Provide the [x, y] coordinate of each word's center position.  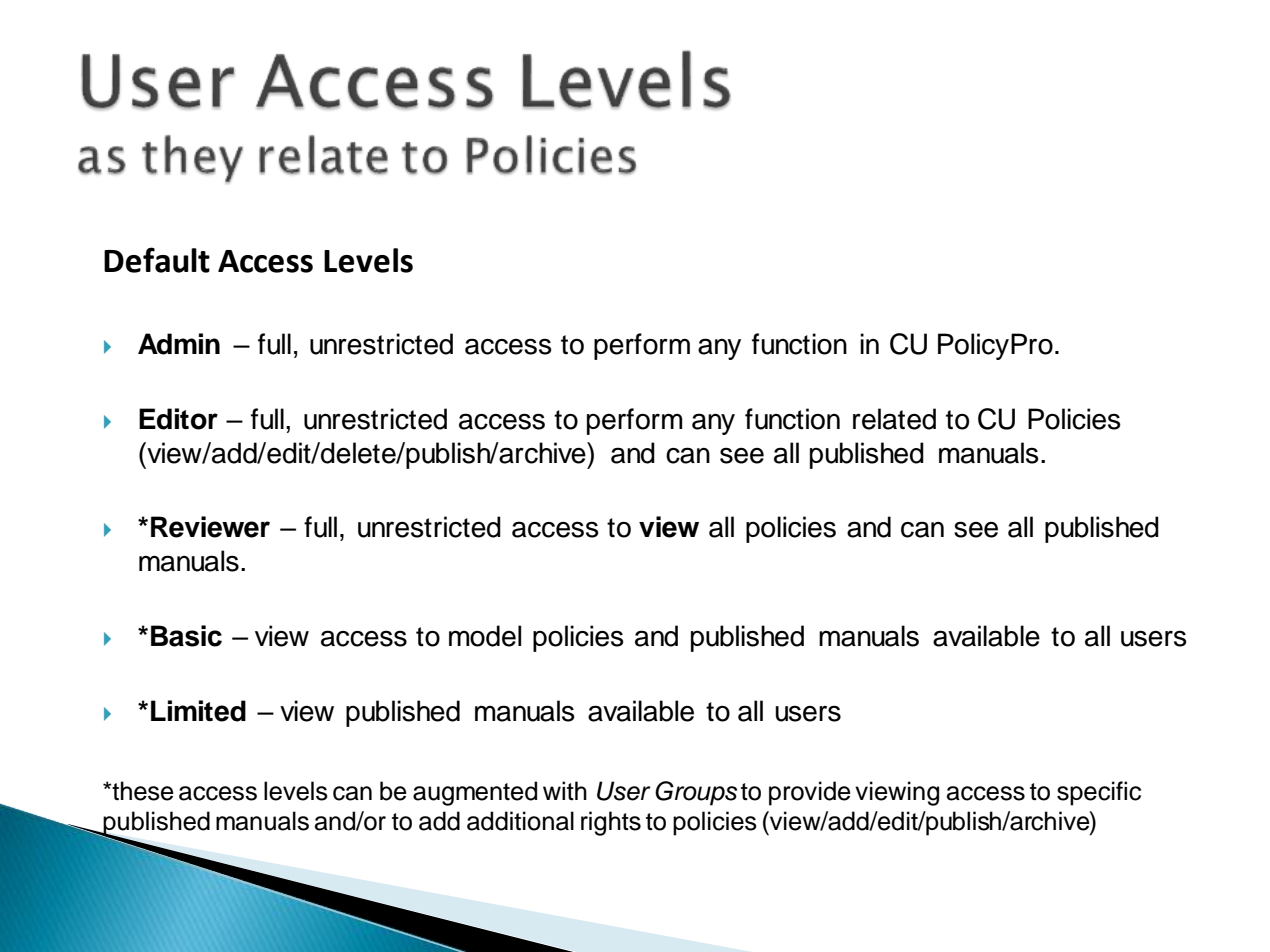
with [565, 790]
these [142, 791]
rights [611, 823]
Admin [179, 344]
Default [157, 260]
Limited [198, 711]
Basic [186, 636]
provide [810, 793]
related [894, 419]
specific [1099, 793]
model [485, 636]
